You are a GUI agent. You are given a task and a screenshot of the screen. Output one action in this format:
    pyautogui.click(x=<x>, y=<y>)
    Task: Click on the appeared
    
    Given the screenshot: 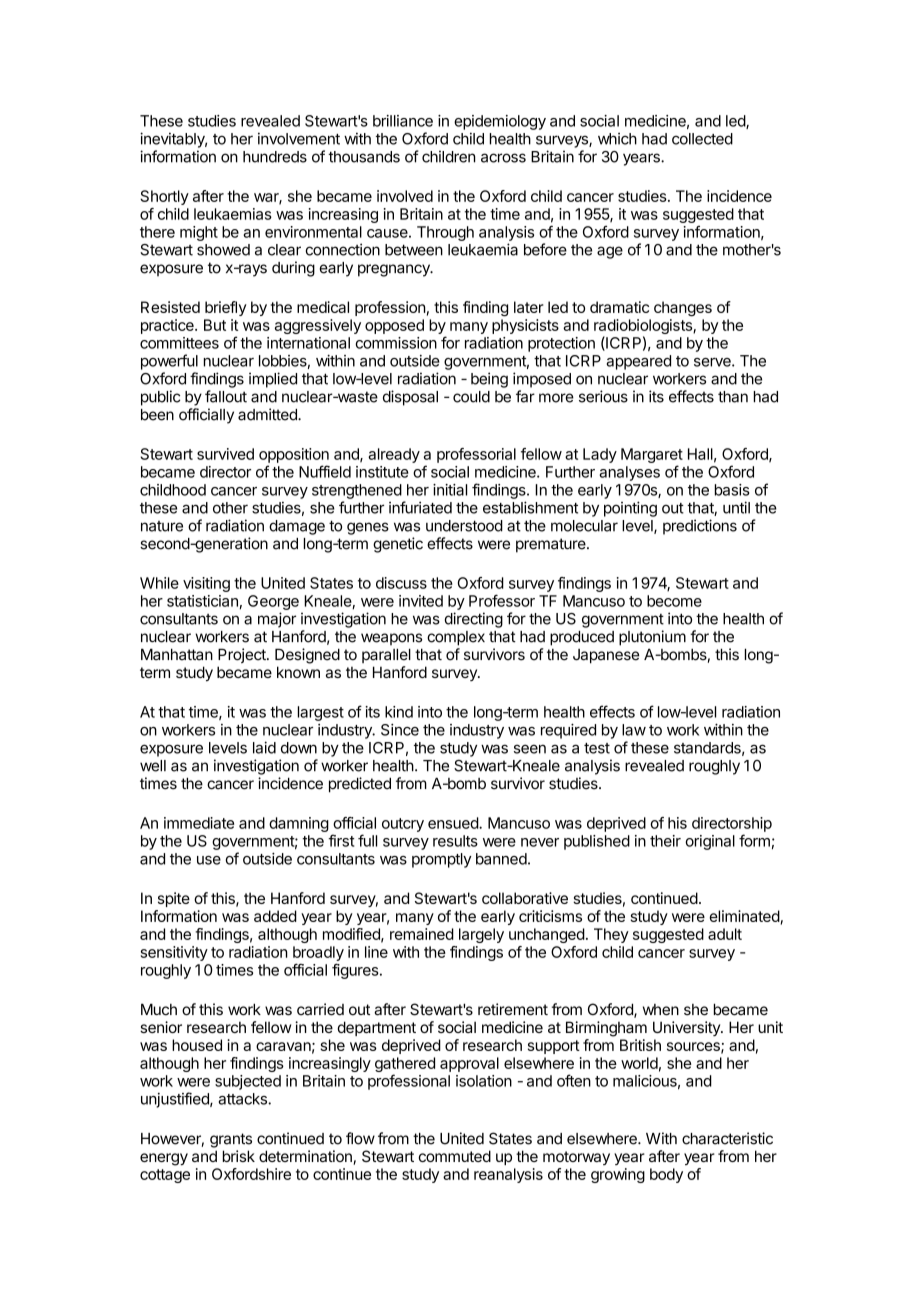 What is the action you would take?
    pyautogui.click(x=639, y=362)
